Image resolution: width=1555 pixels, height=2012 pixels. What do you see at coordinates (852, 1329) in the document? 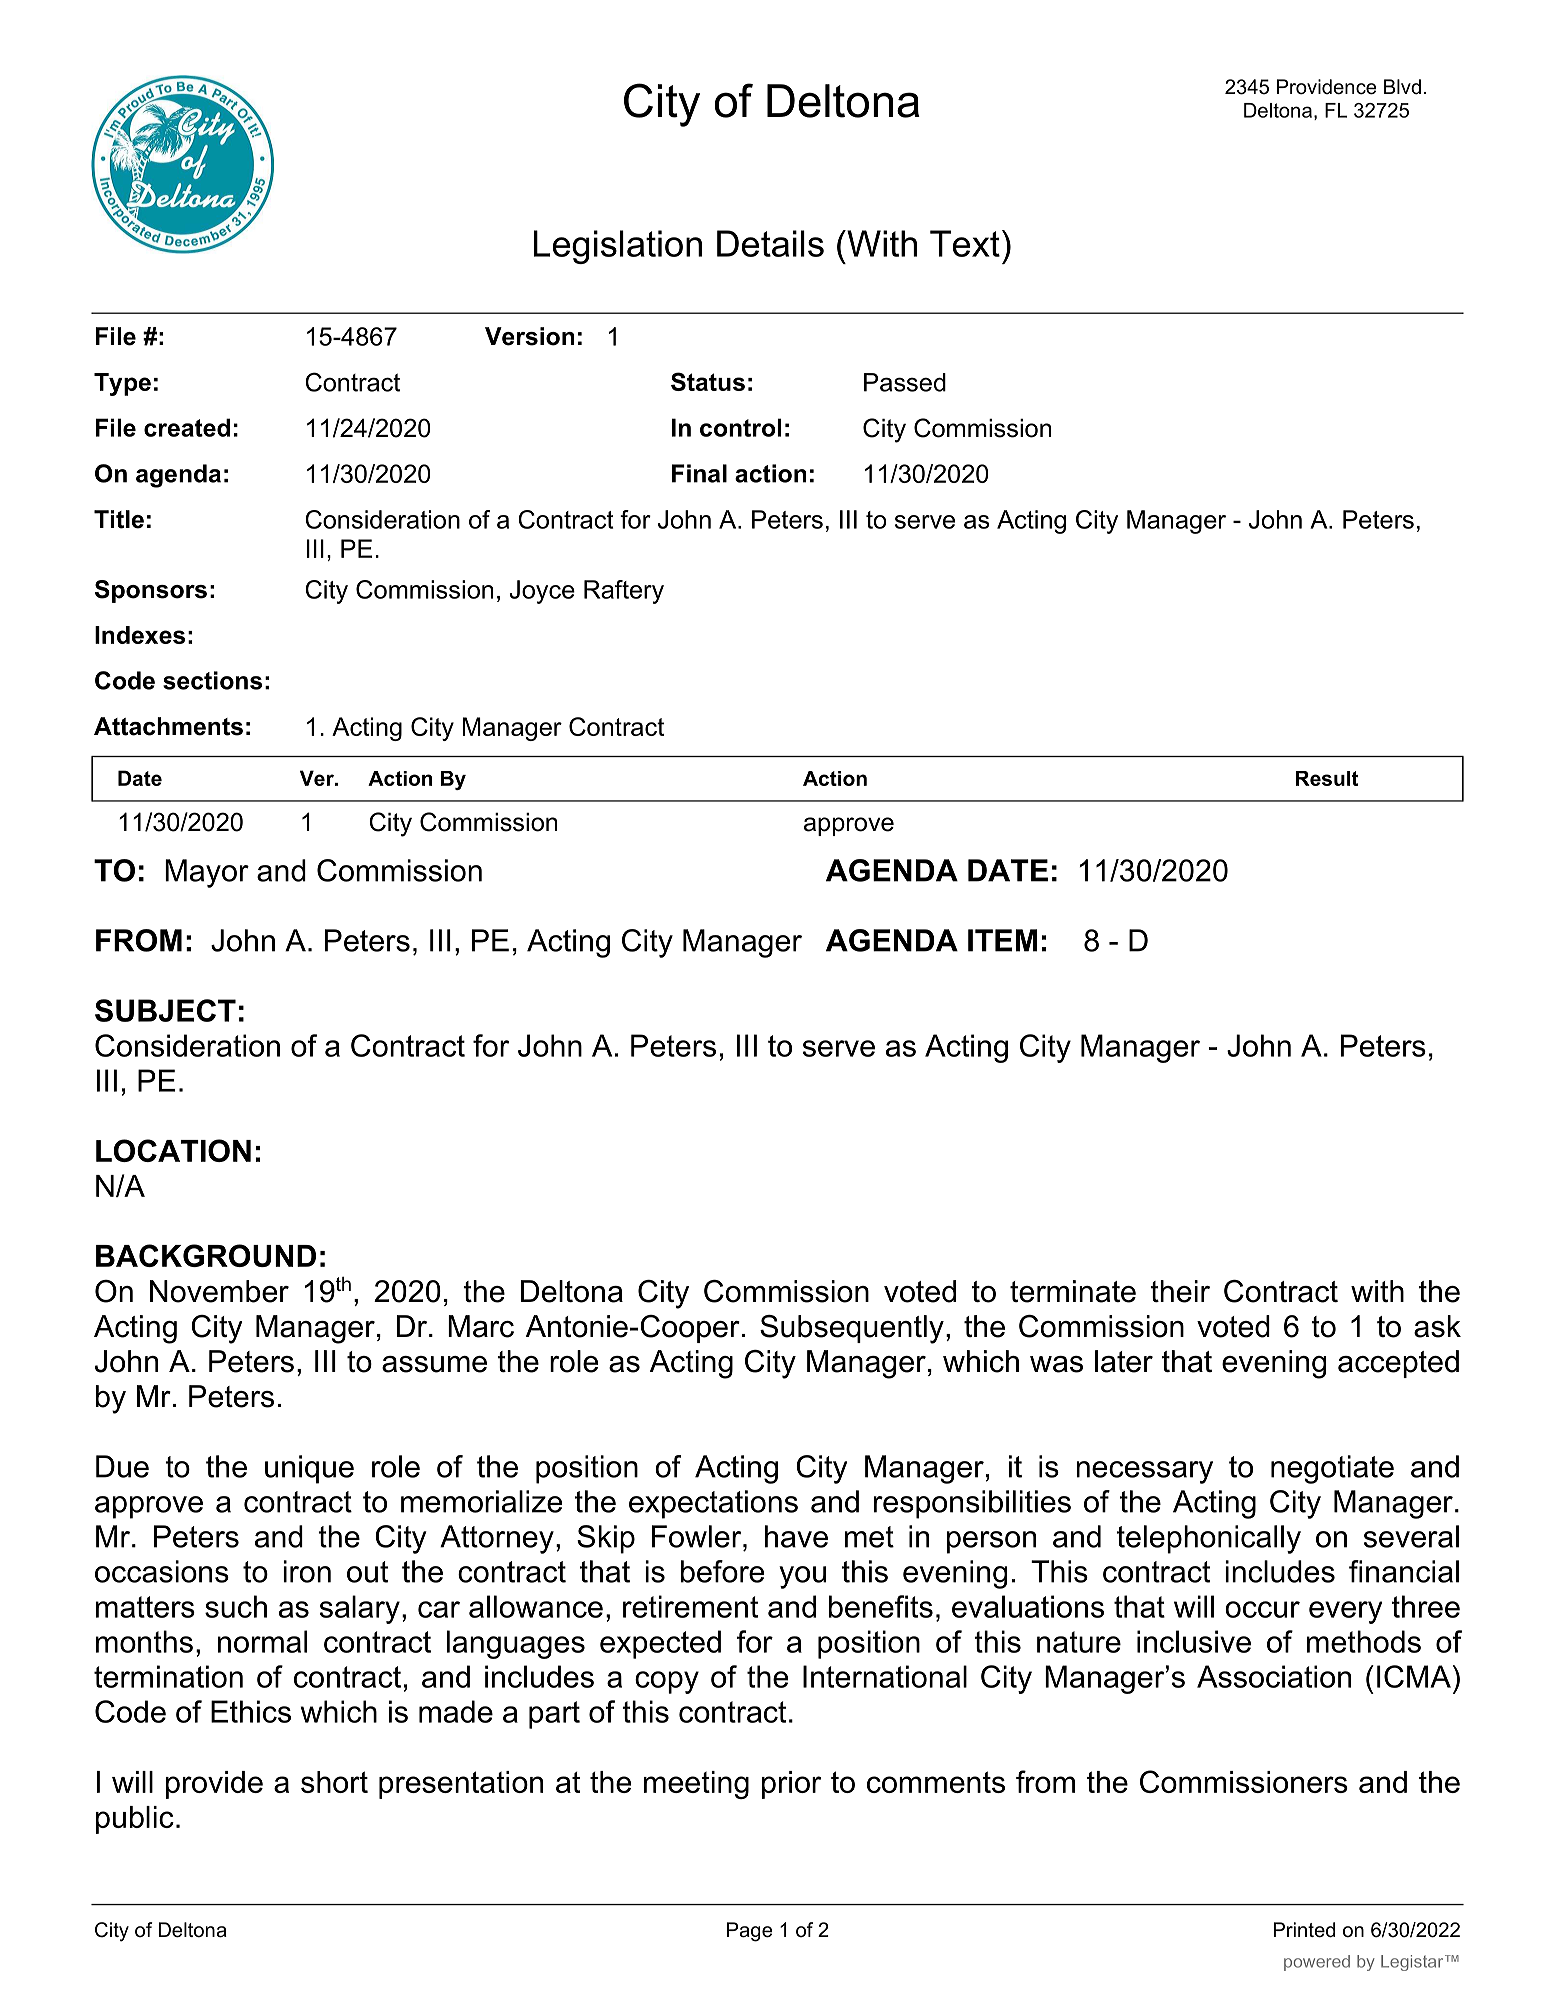
I see `Subsequently` at bounding box center [852, 1329].
